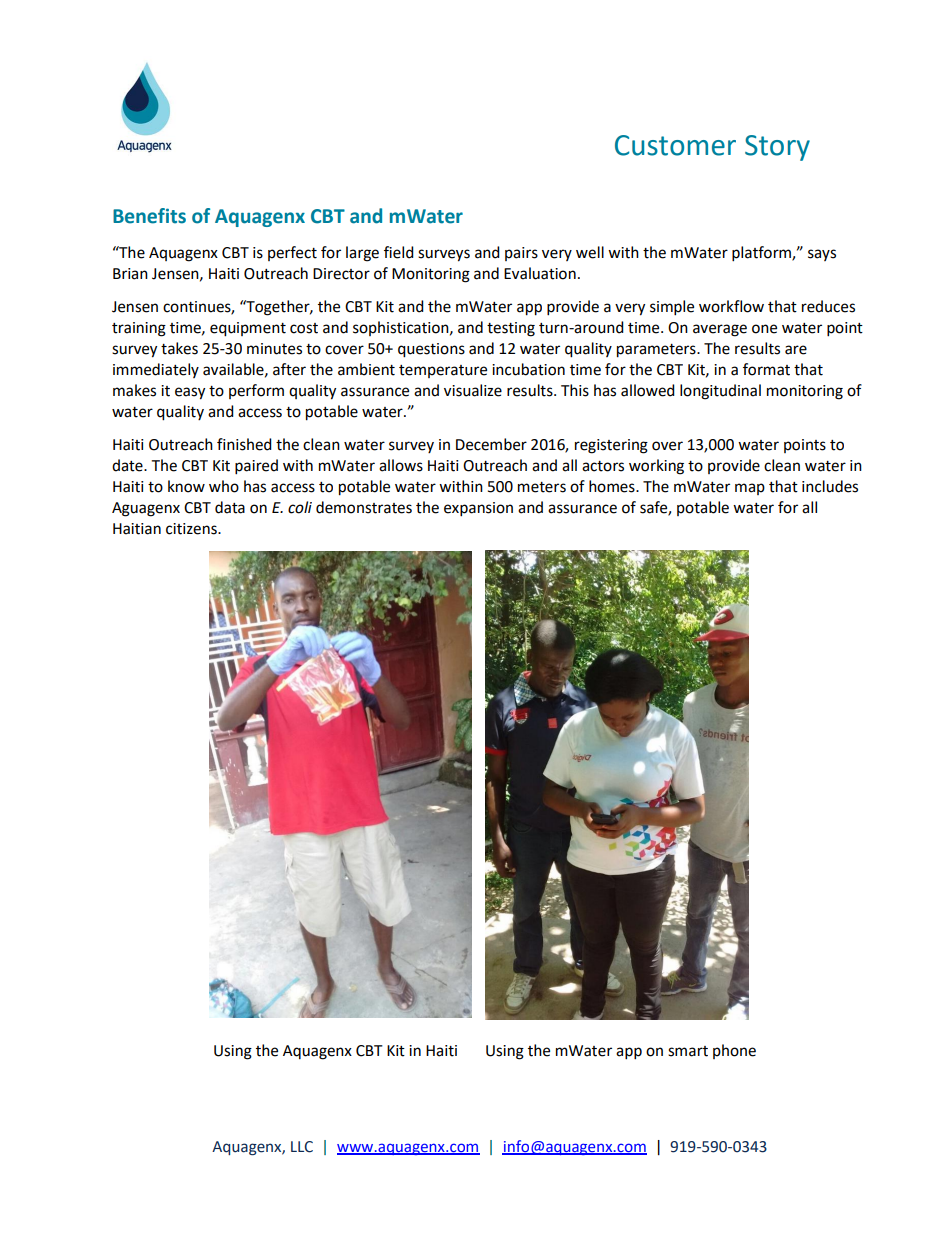 The image size is (952, 1233). I want to click on map, so click(750, 489).
